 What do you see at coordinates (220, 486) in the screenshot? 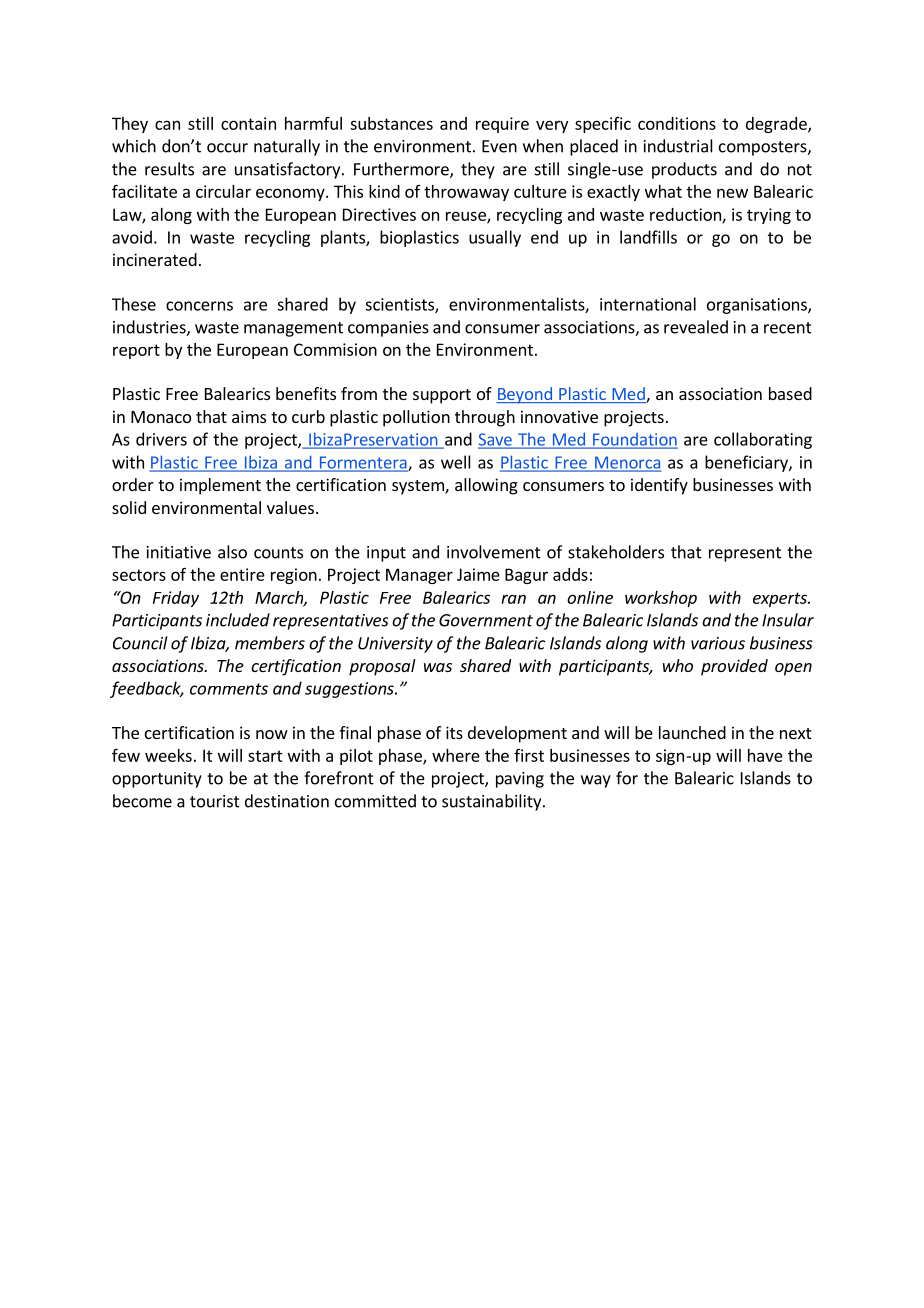
I see `implement` at bounding box center [220, 486].
